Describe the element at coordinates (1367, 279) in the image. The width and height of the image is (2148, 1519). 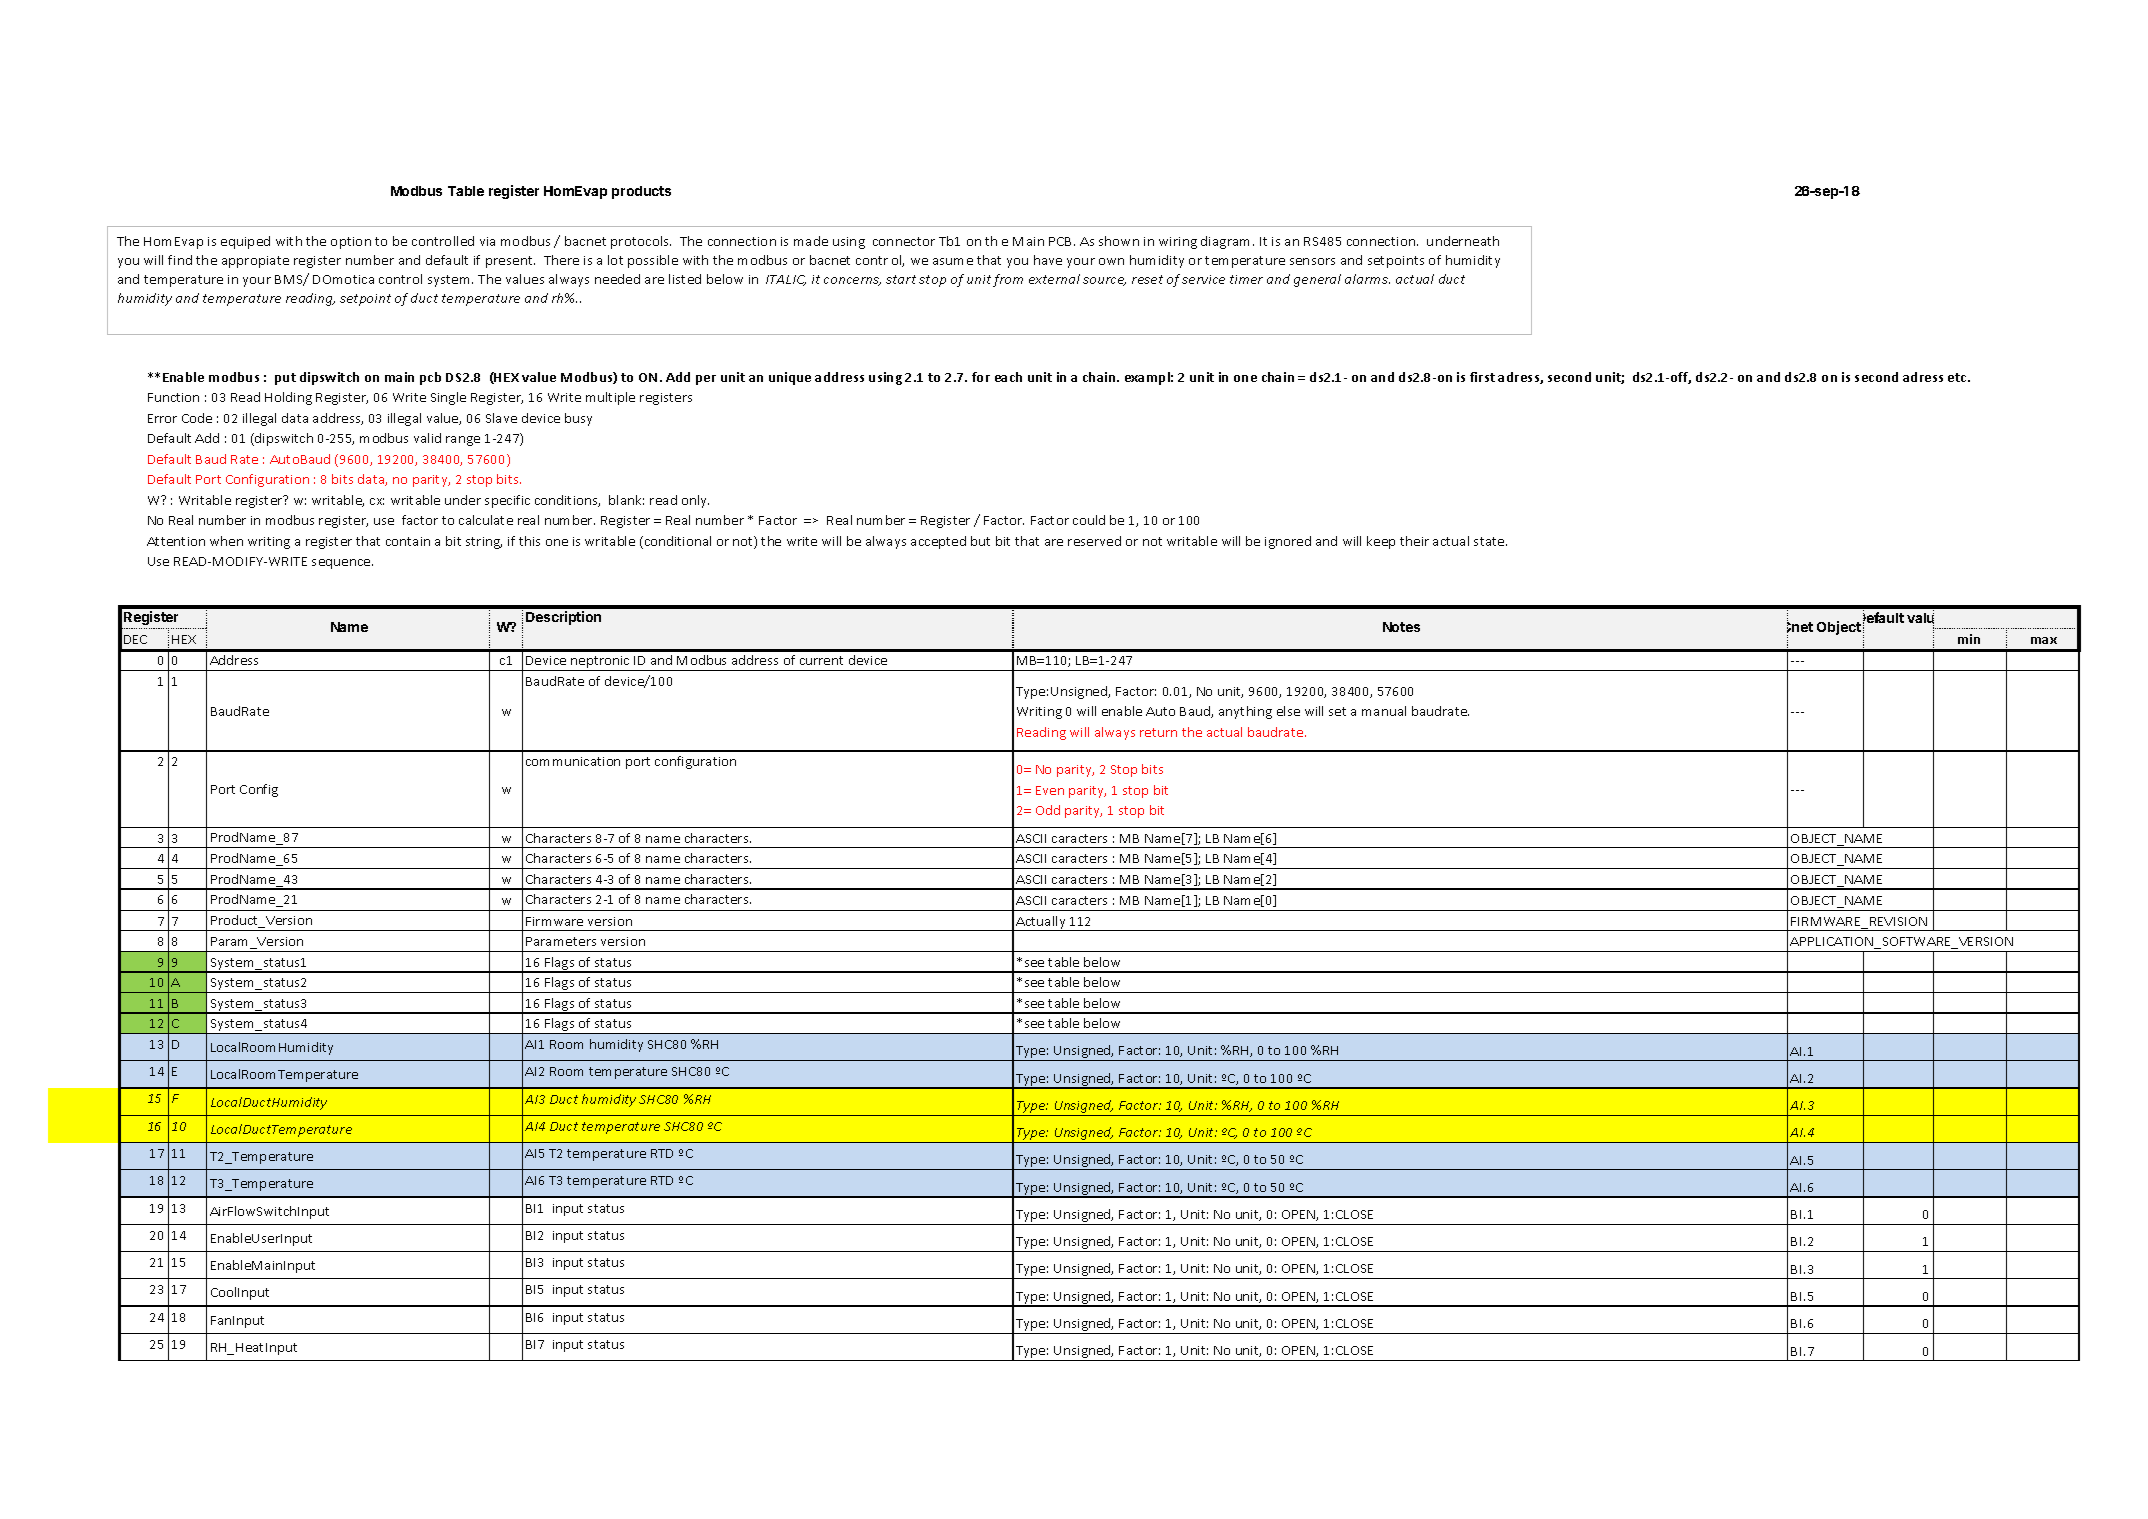
I see `alarms` at that location.
